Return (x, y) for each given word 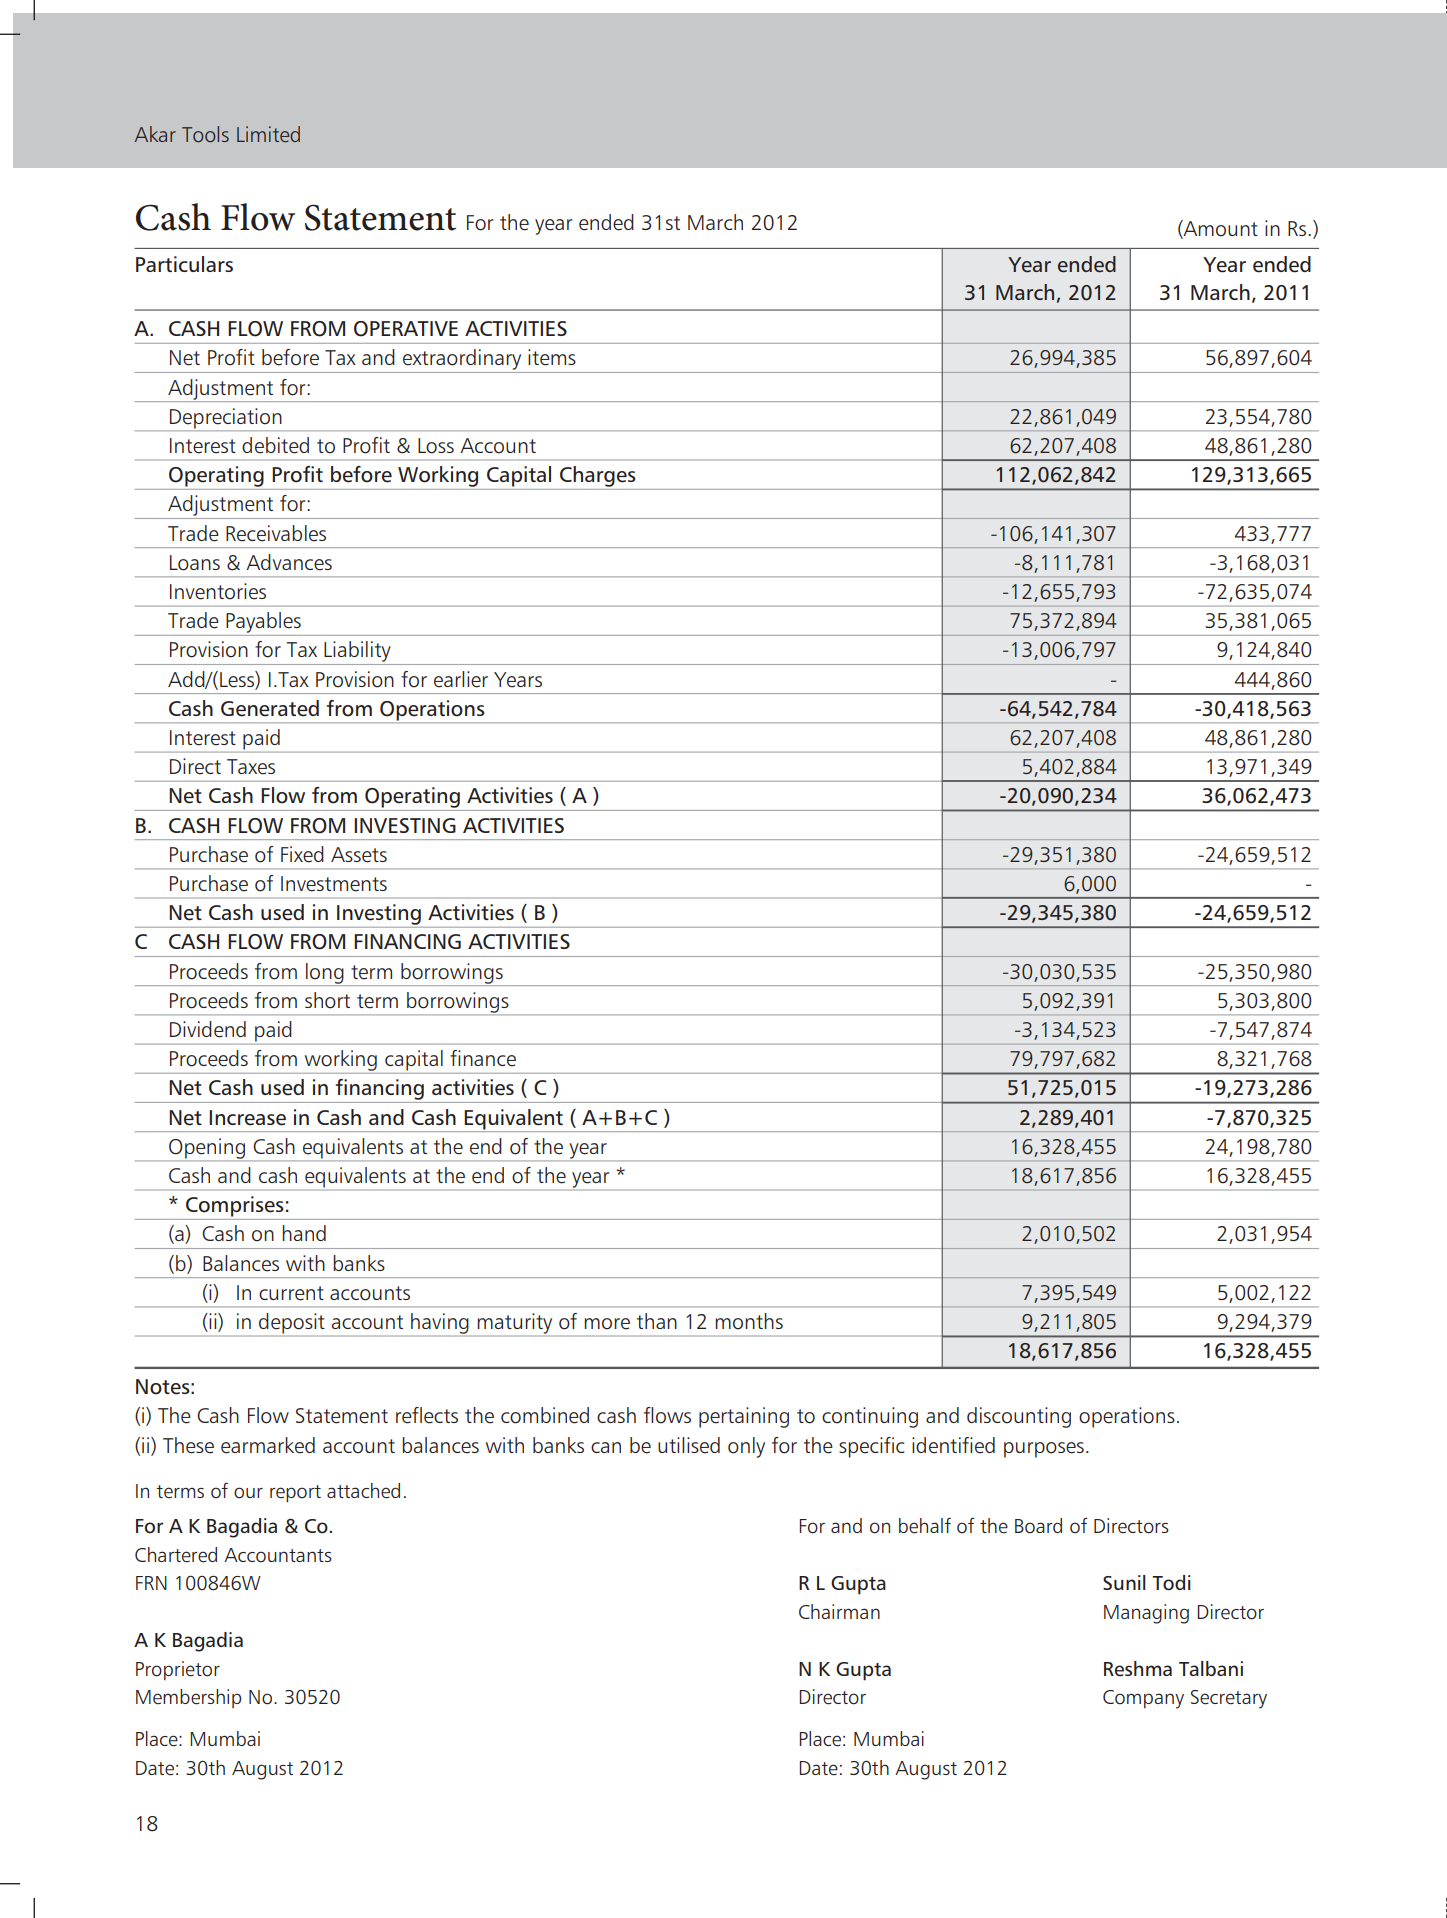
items (552, 357)
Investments (334, 884)
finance (483, 1058)
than (657, 1321)
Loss (436, 446)
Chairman (839, 1611)
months (749, 1321)
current (291, 1293)
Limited (268, 134)
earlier (461, 679)
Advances (289, 562)
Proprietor (178, 1670)
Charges (598, 476)
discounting (1019, 1417)
